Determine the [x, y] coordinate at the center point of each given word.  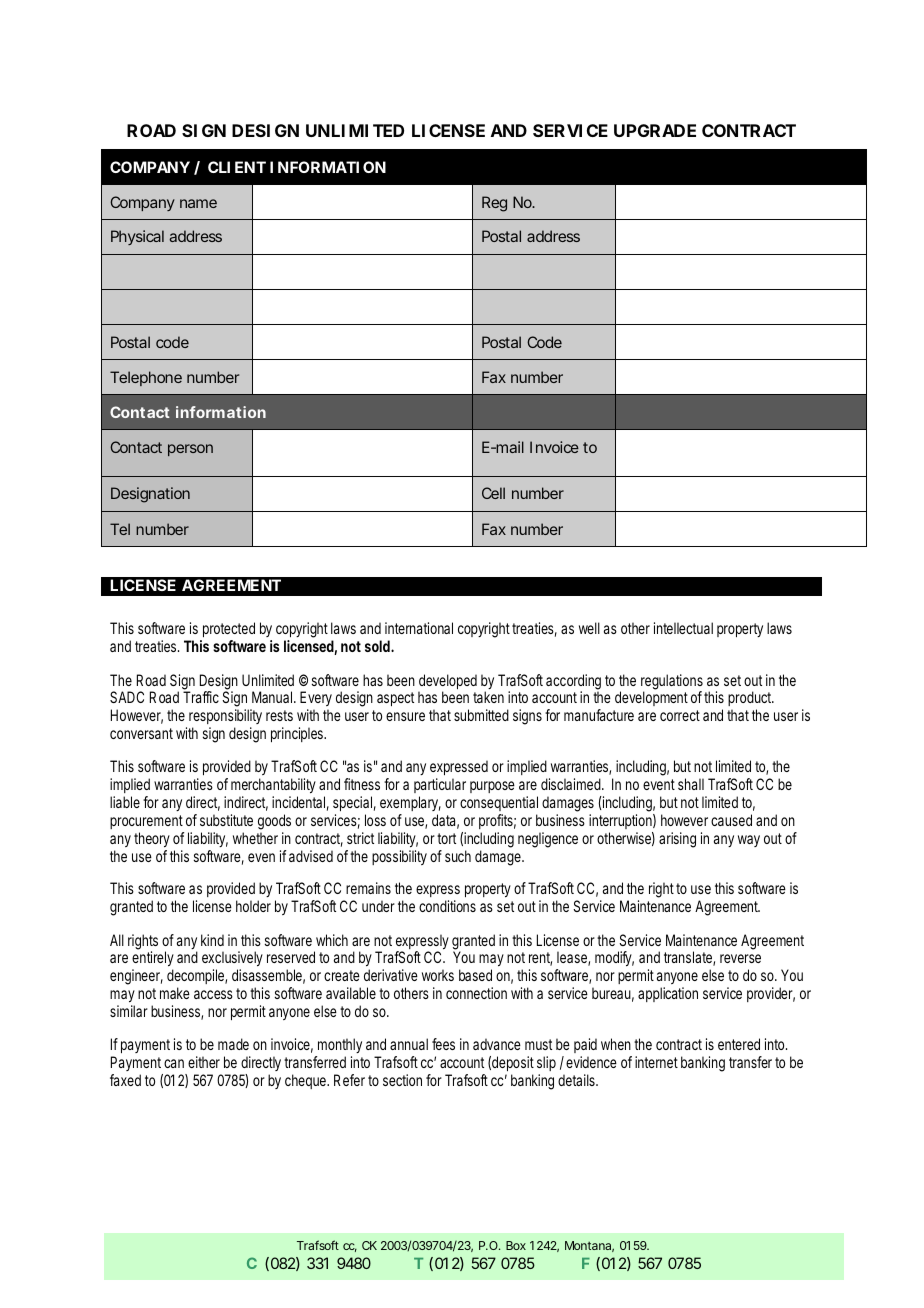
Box [516, 1245]
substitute [226, 820]
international [419, 628]
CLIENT [237, 167]
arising [677, 840]
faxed [125, 1080]
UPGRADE [655, 130]
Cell [493, 493]
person [190, 450]
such [458, 856]
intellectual [683, 628]
